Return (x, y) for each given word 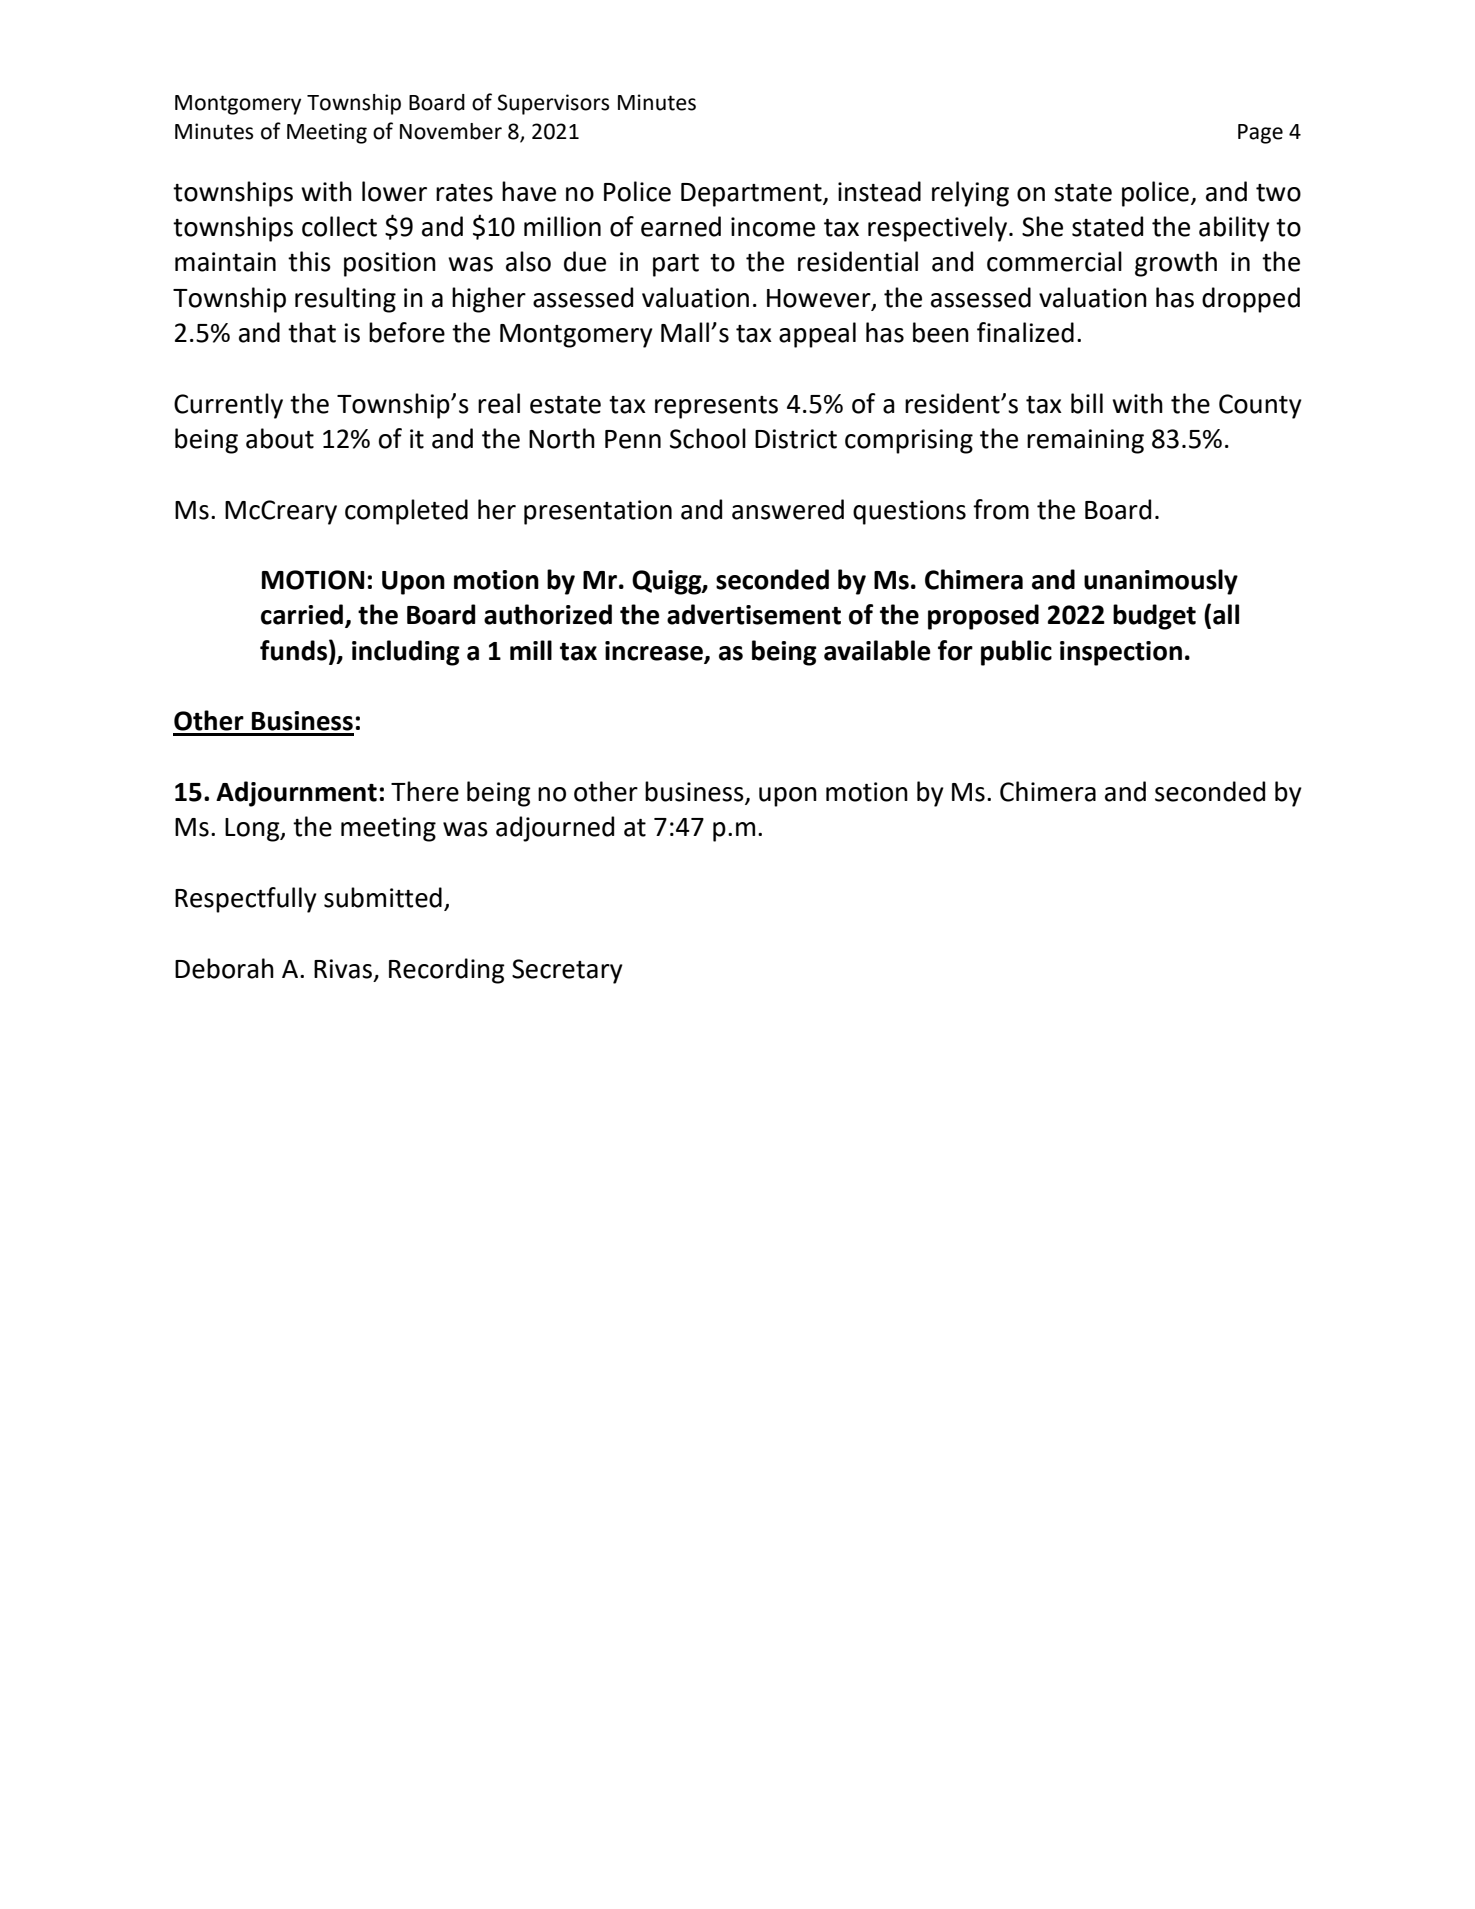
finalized (1025, 332)
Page (1260, 134)
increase (655, 652)
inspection (1121, 653)
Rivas (343, 969)
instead (879, 191)
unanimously (1161, 582)
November (451, 131)
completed (406, 512)
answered (788, 509)
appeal (817, 335)
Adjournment (296, 794)
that (312, 332)
